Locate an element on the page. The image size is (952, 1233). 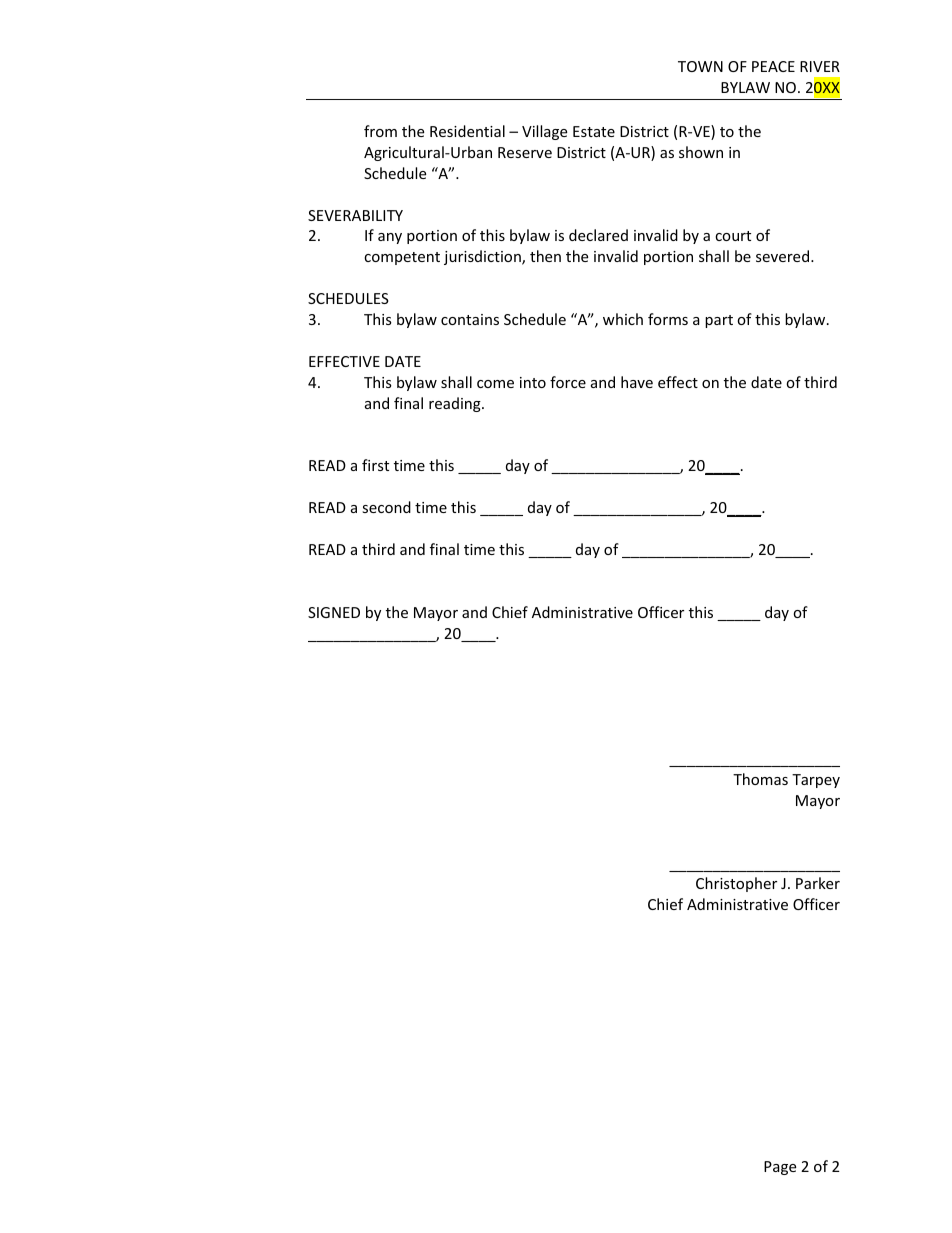
Parker is located at coordinates (818, 883).
